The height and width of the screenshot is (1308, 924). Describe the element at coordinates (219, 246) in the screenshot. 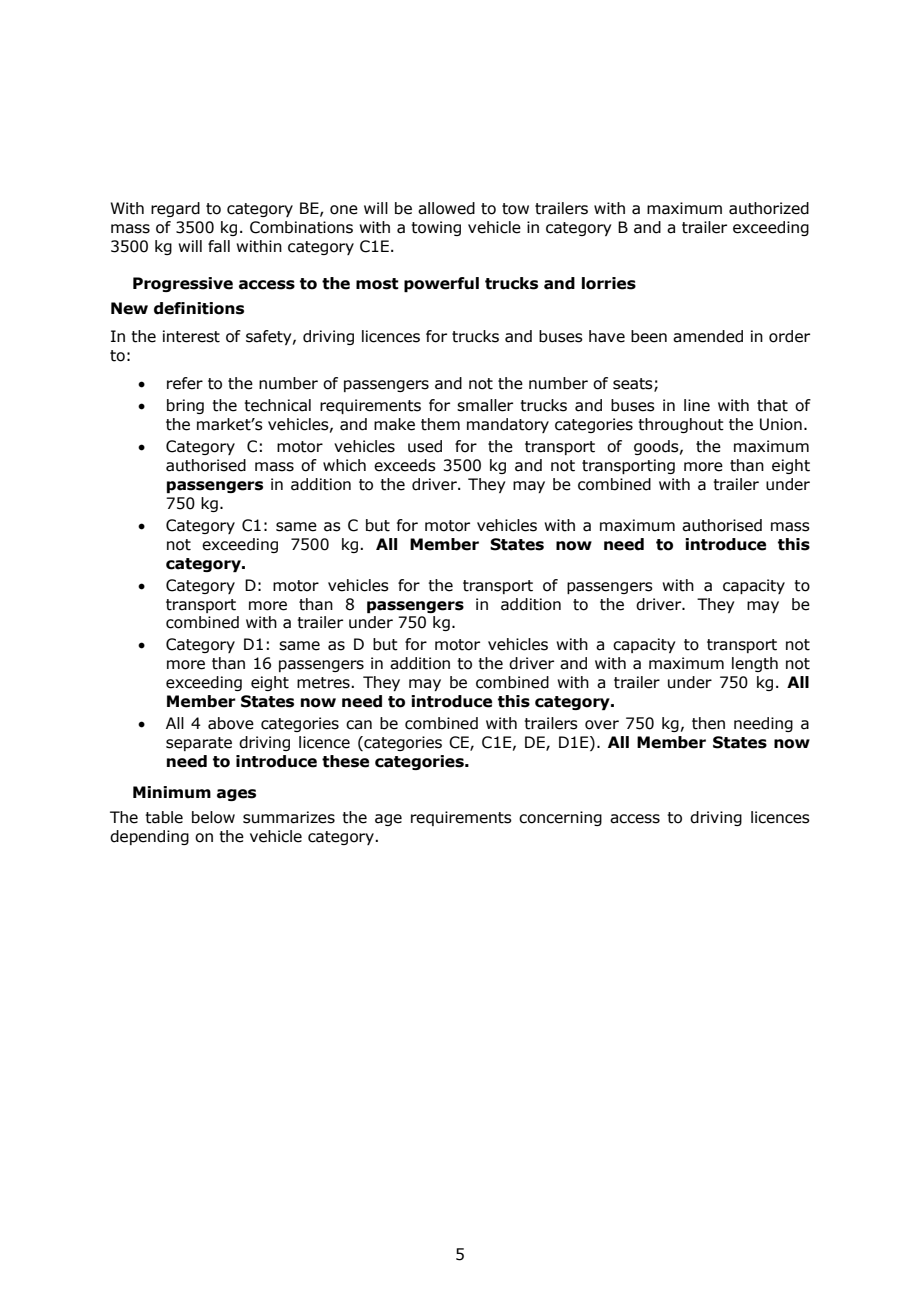

I see `fall` at that location.
